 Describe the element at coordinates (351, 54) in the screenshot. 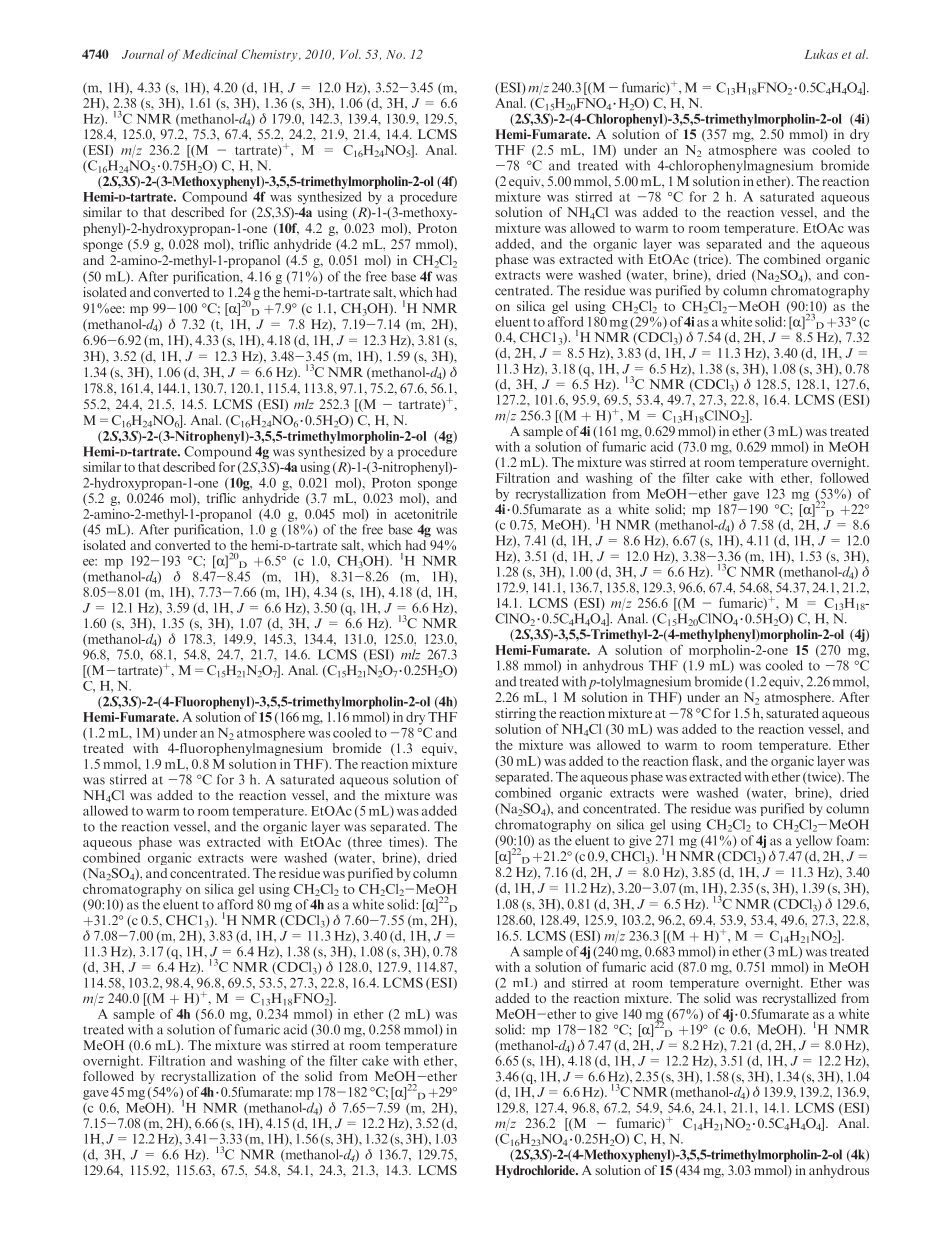

I see `Vol` at that location.
